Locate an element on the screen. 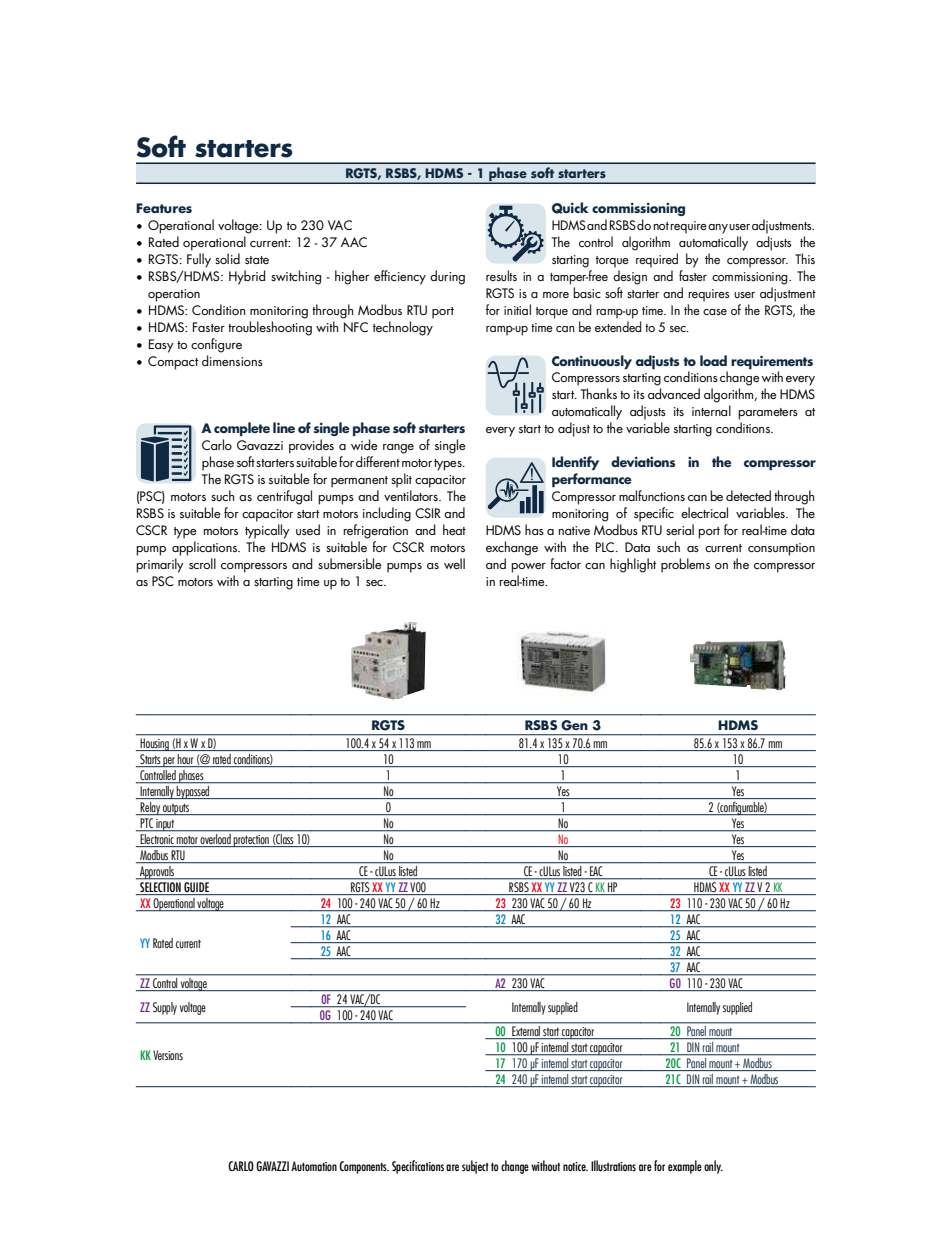 The height and width of the screenshot is (1233, 952). solid is located at coordinates (227, 258).
